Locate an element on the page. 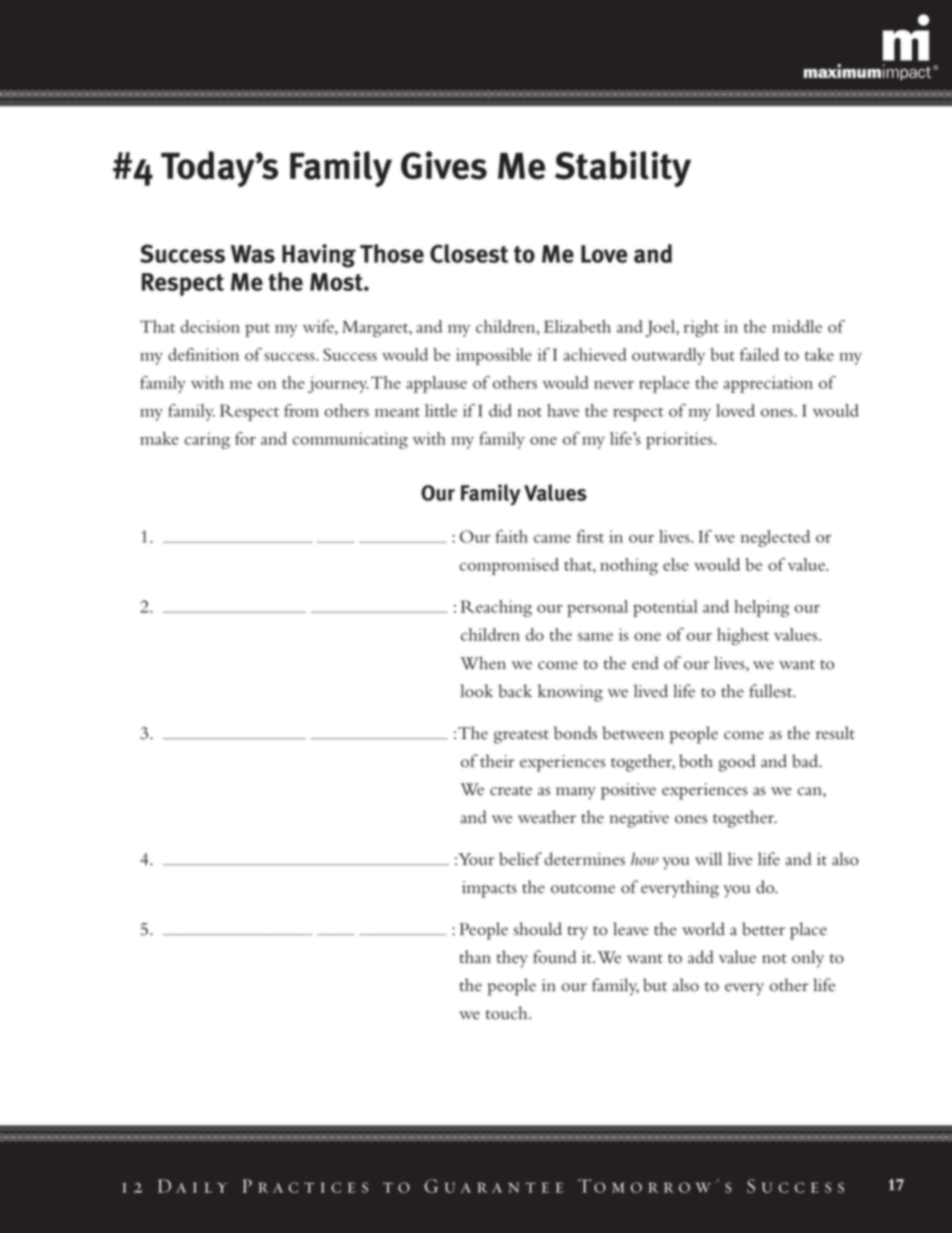 This page has height=1233, width=952. definition is located at coordinates (203, 354).
